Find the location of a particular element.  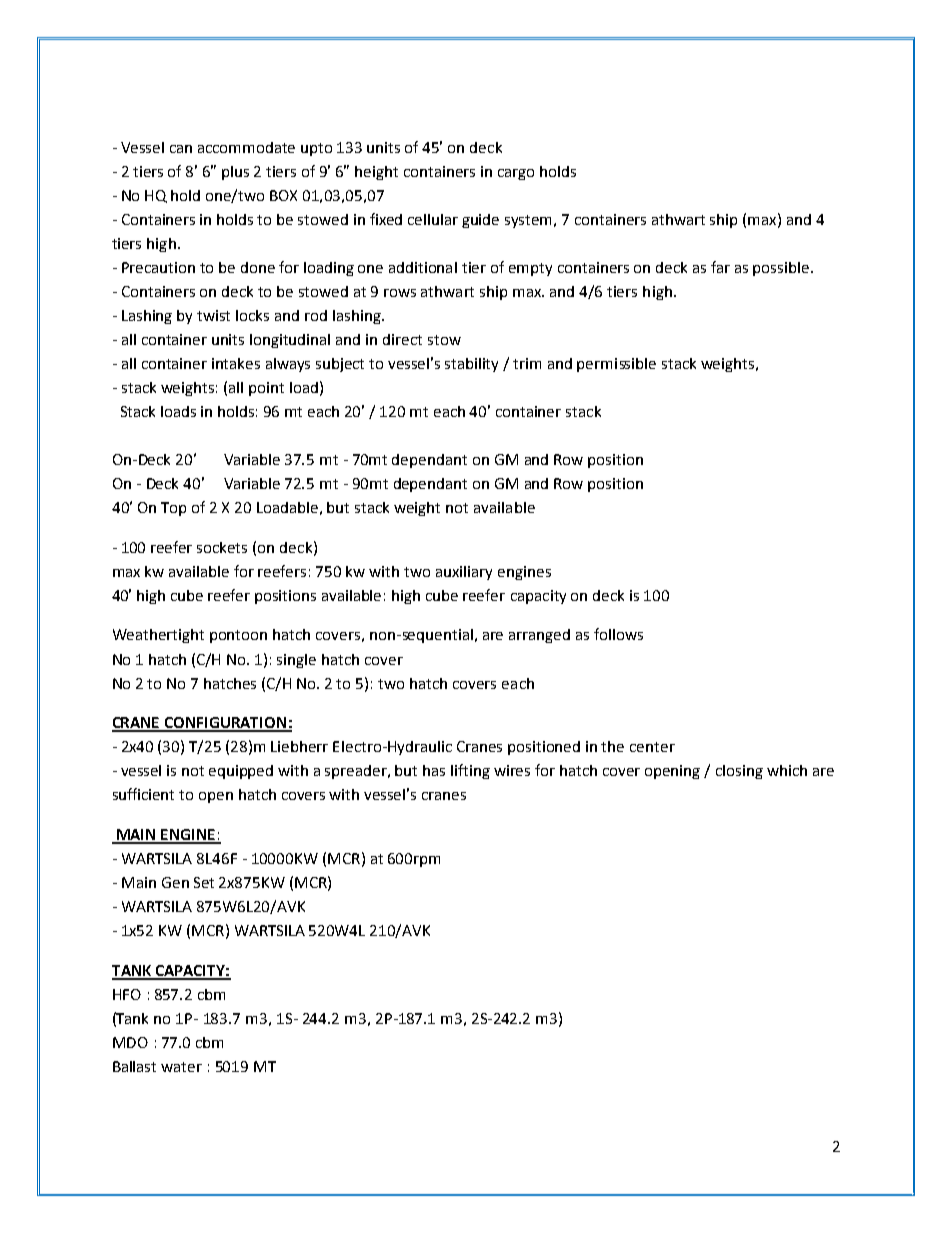

water is located at coordinates (181, 1067).
